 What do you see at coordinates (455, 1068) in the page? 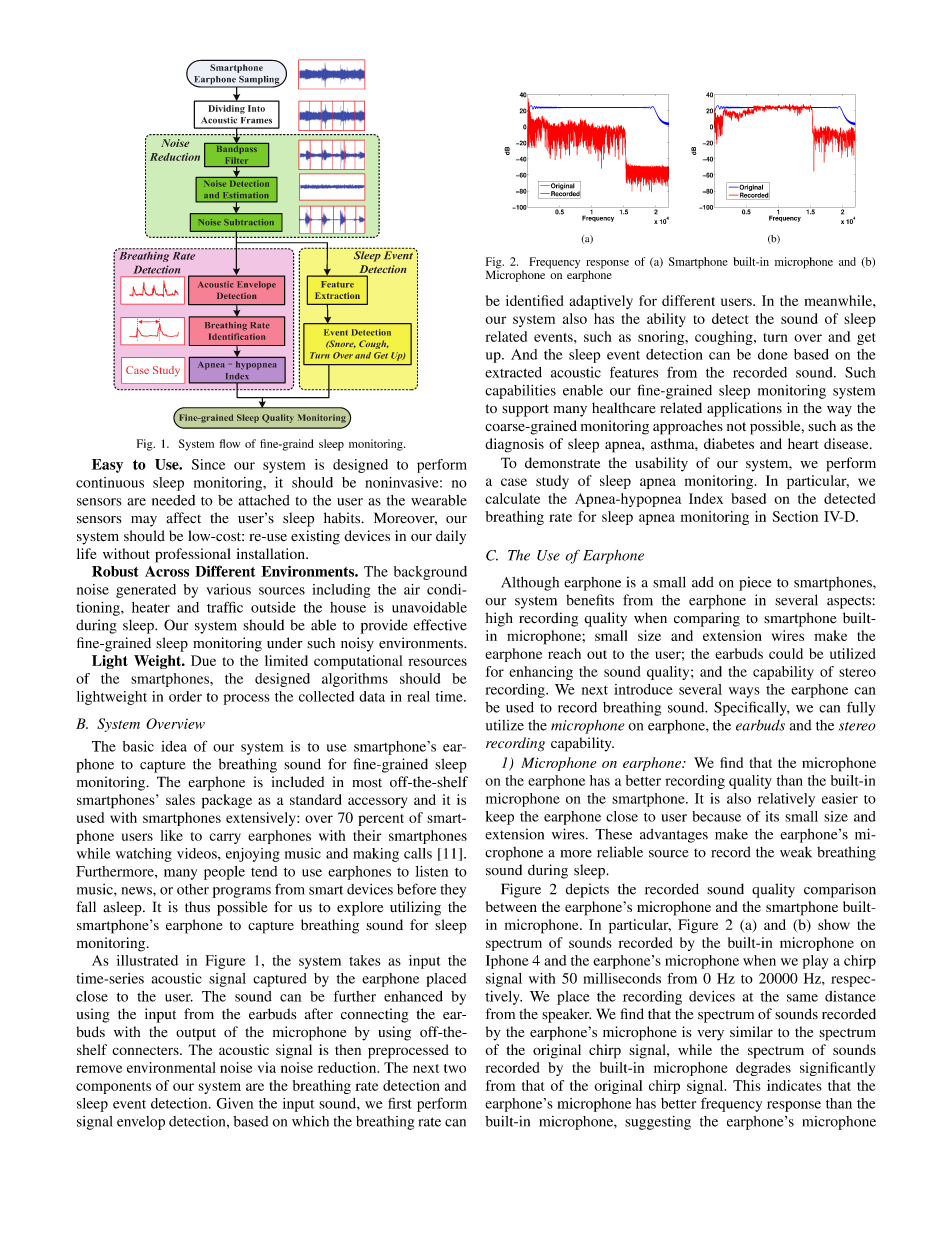
I see `two` at bounding box center [455, 1068].
